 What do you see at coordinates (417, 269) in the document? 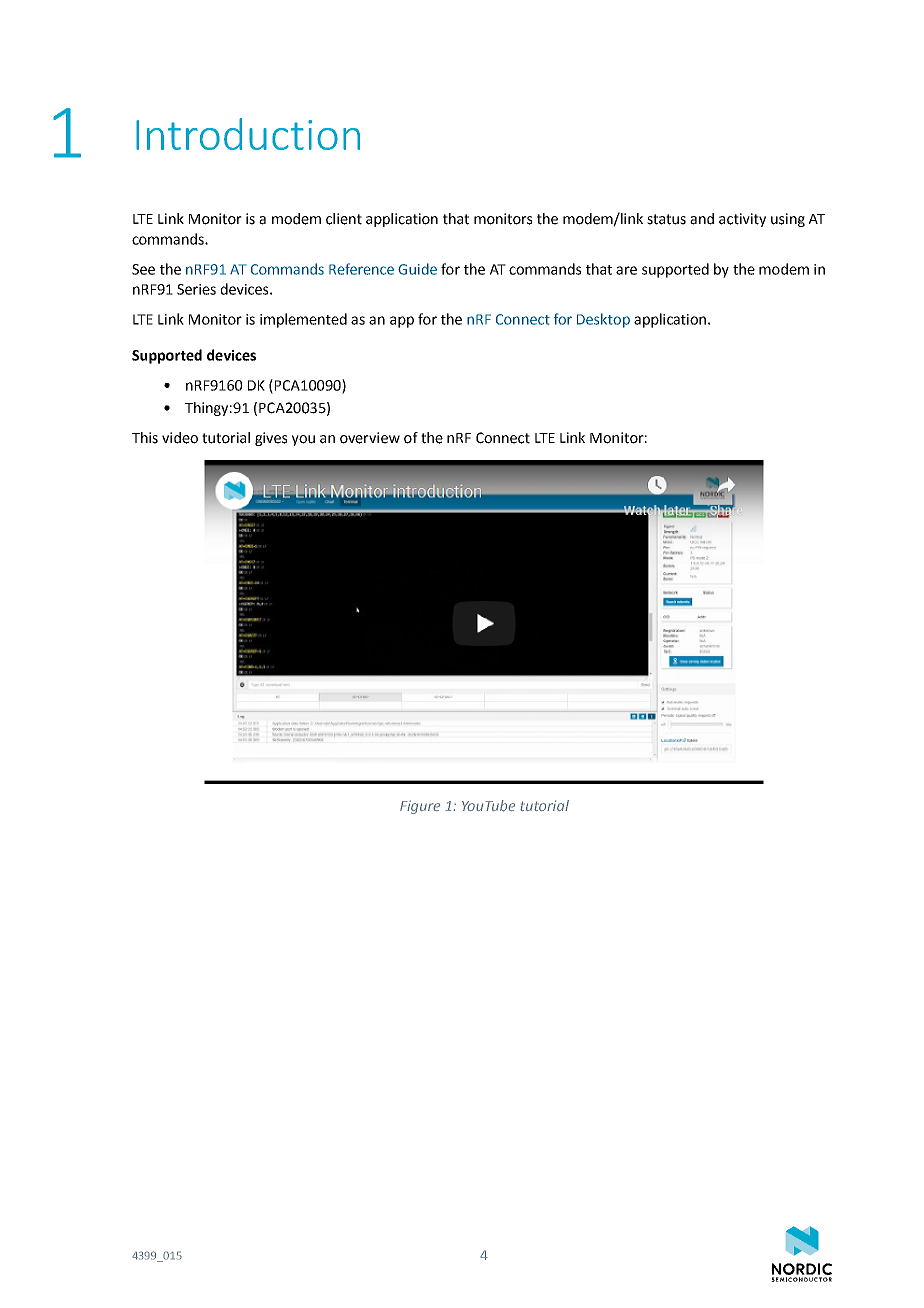
I see `Guide` at bounding box center [417, 269].
